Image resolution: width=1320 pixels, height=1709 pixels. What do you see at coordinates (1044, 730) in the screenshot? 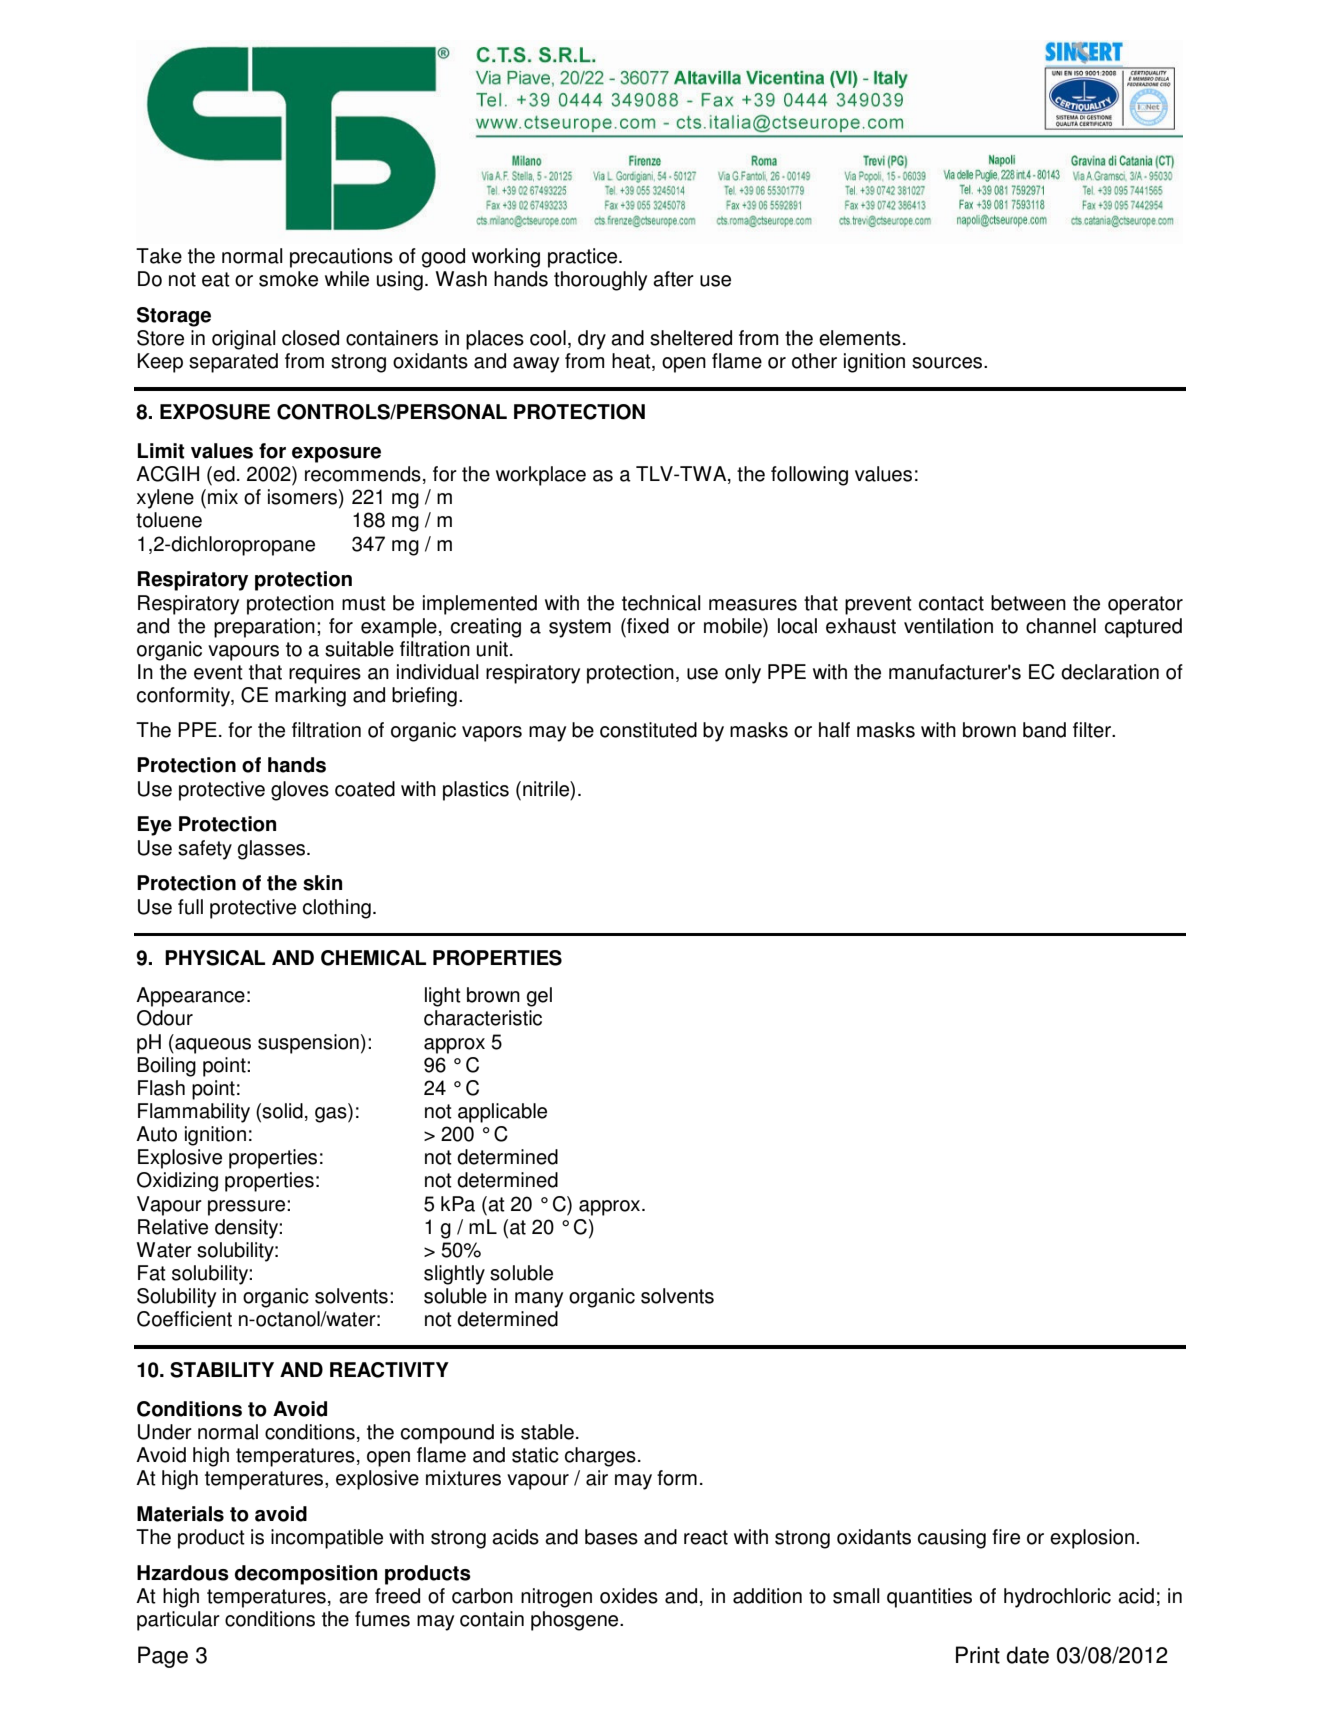
I see `band` at bounding box center [1044, 730].
